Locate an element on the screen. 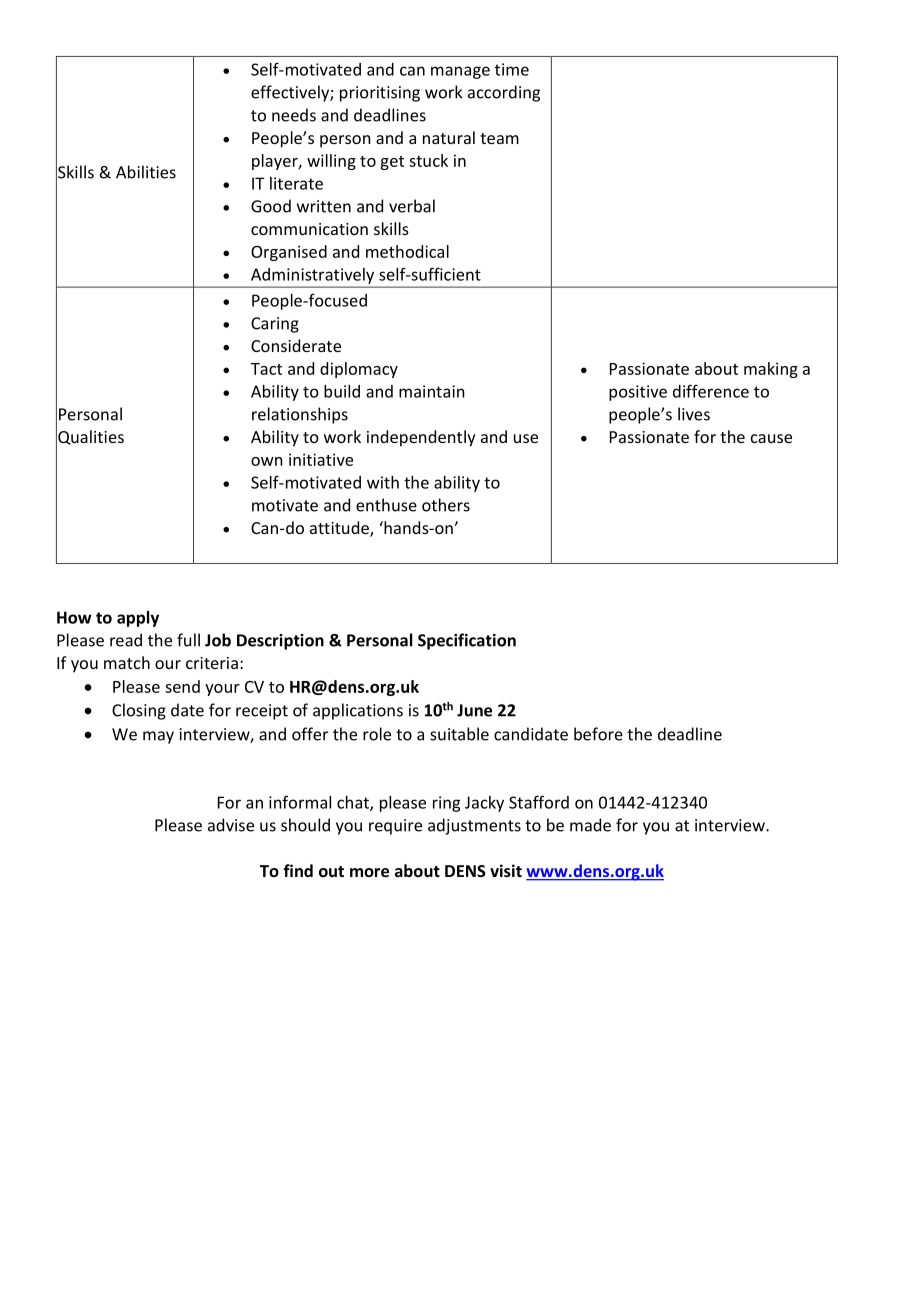 The width and height of the screenshot is (924, 1309). own is located at coordinates (267, 461).
